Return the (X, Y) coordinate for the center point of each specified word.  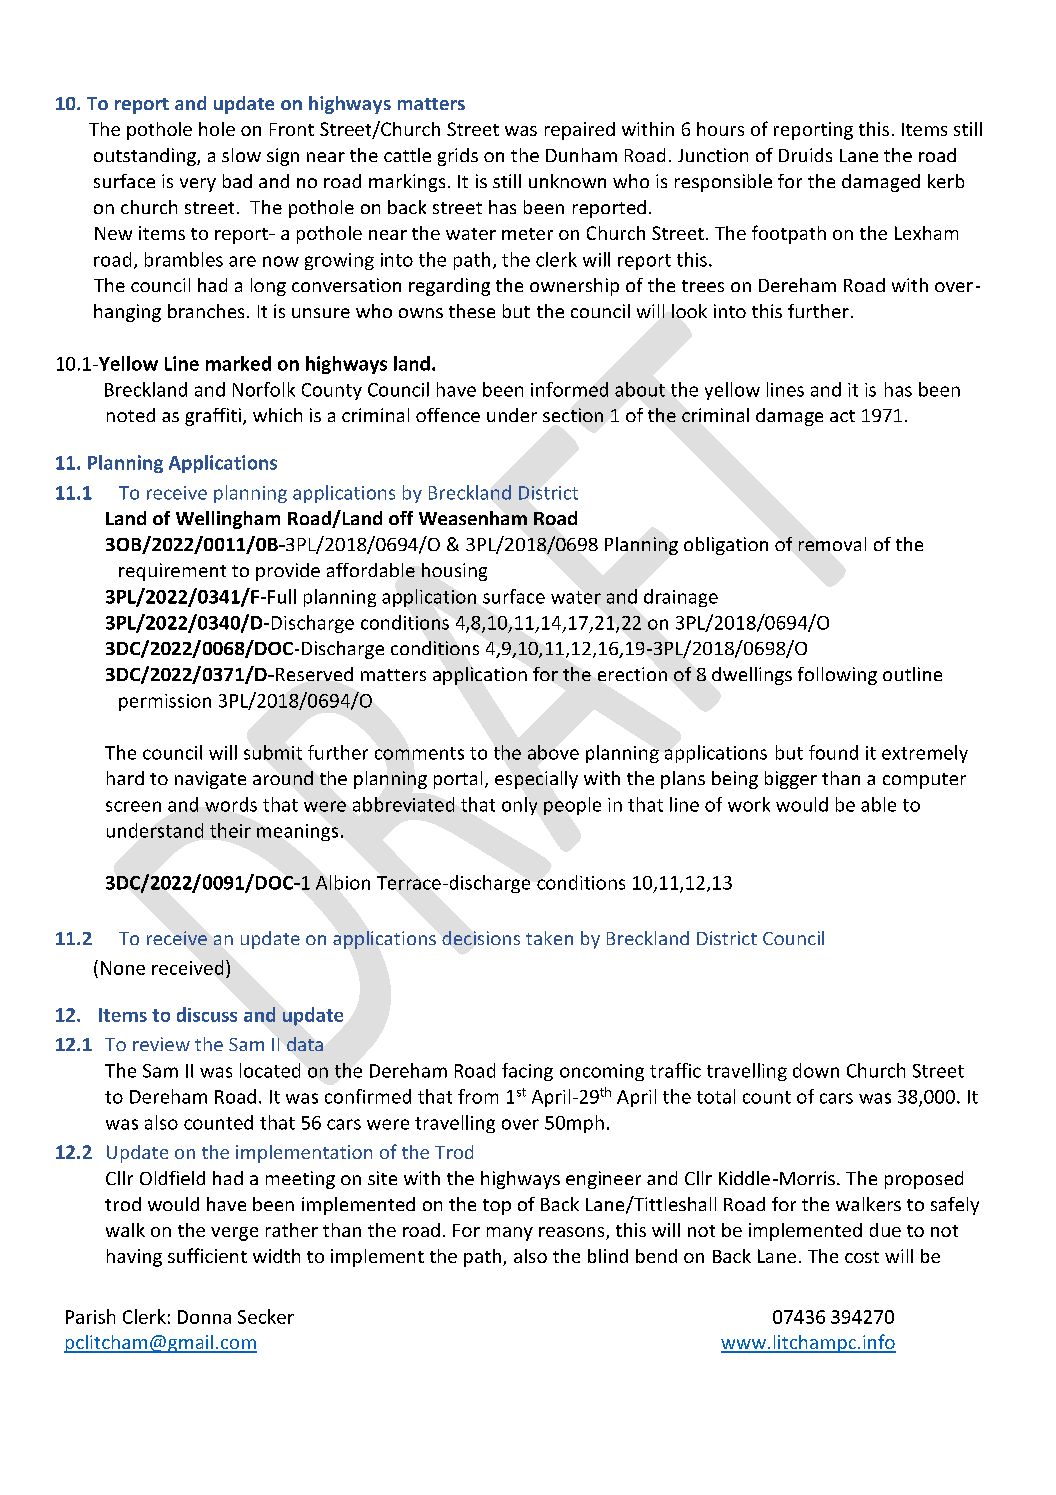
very (198, 185)
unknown (567, 181)
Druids (805, 155)
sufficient (207, 1255)
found (833, 752)
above (553, 752)
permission (165, 702)
